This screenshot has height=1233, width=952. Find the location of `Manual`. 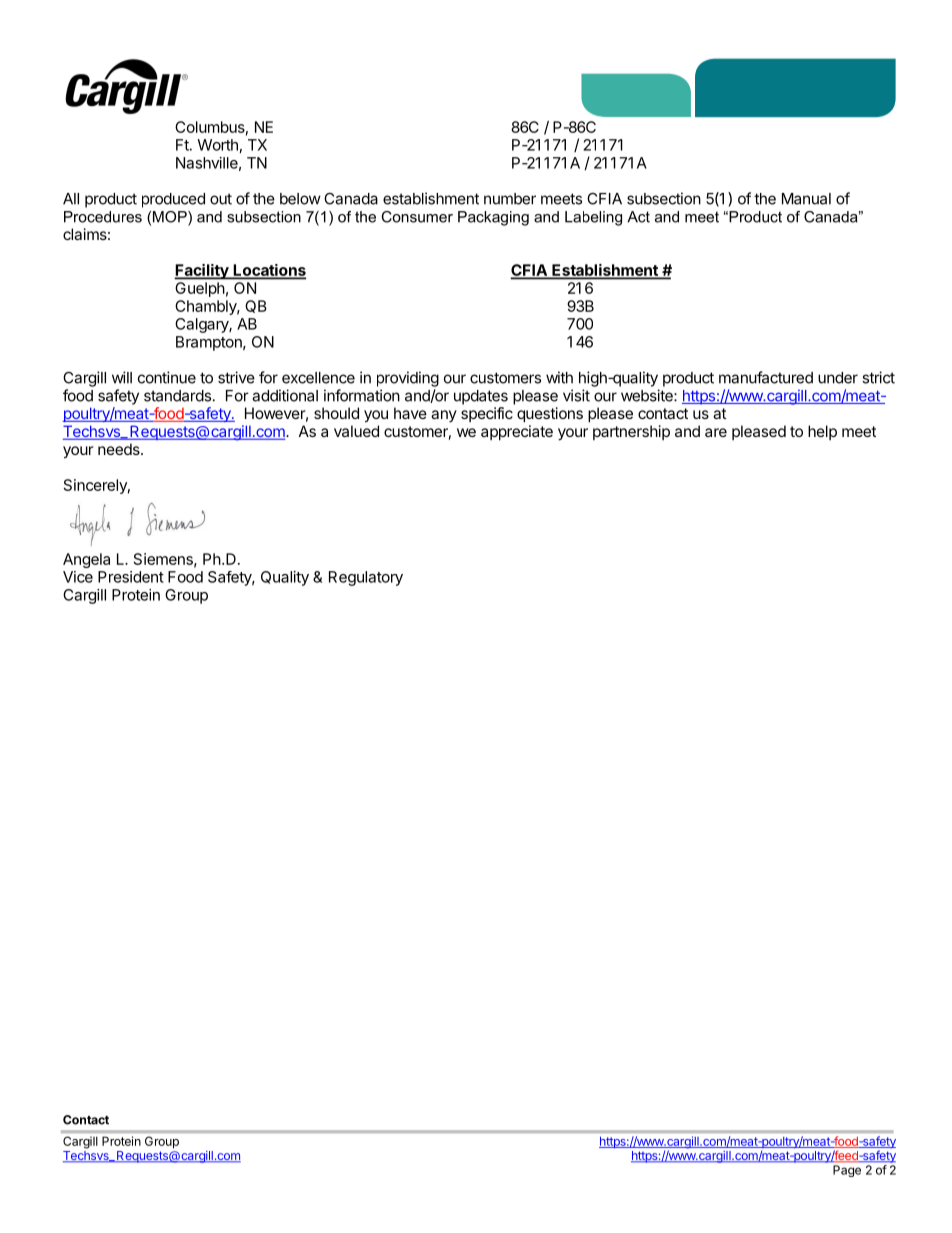

Manual is located at coordinates (806, 199).
